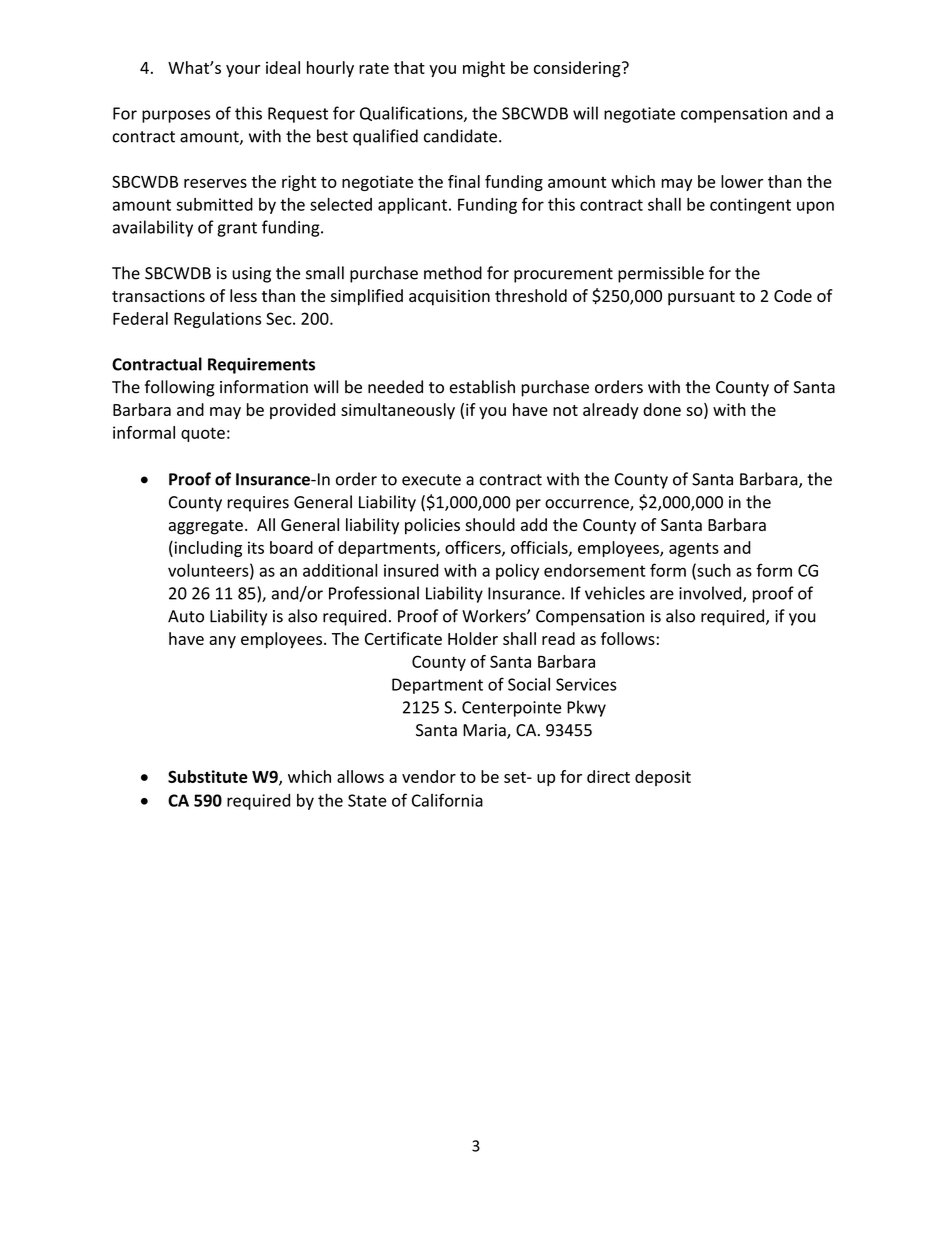 The image size is (952, 1233). What do you see at coordinates (578, 69) in the document?
I see `considering` at bounding box center [578, 69].
